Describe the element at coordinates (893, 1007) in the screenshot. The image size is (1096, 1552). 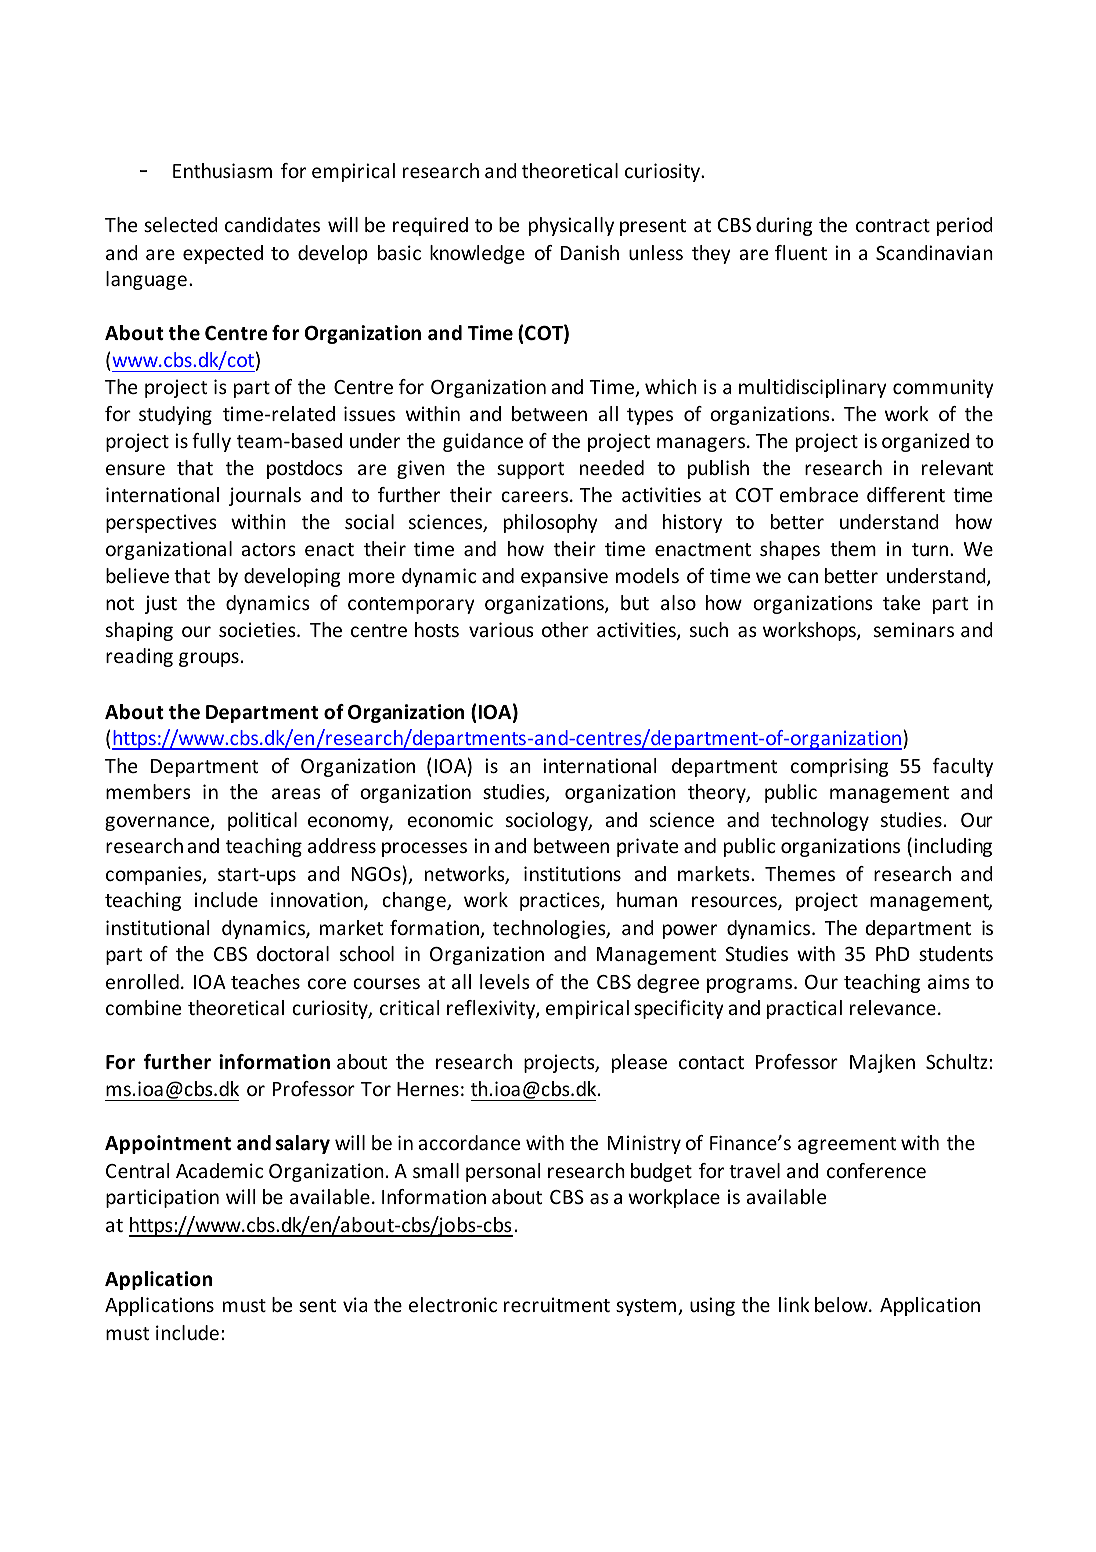
I see `relevance` at that location.
